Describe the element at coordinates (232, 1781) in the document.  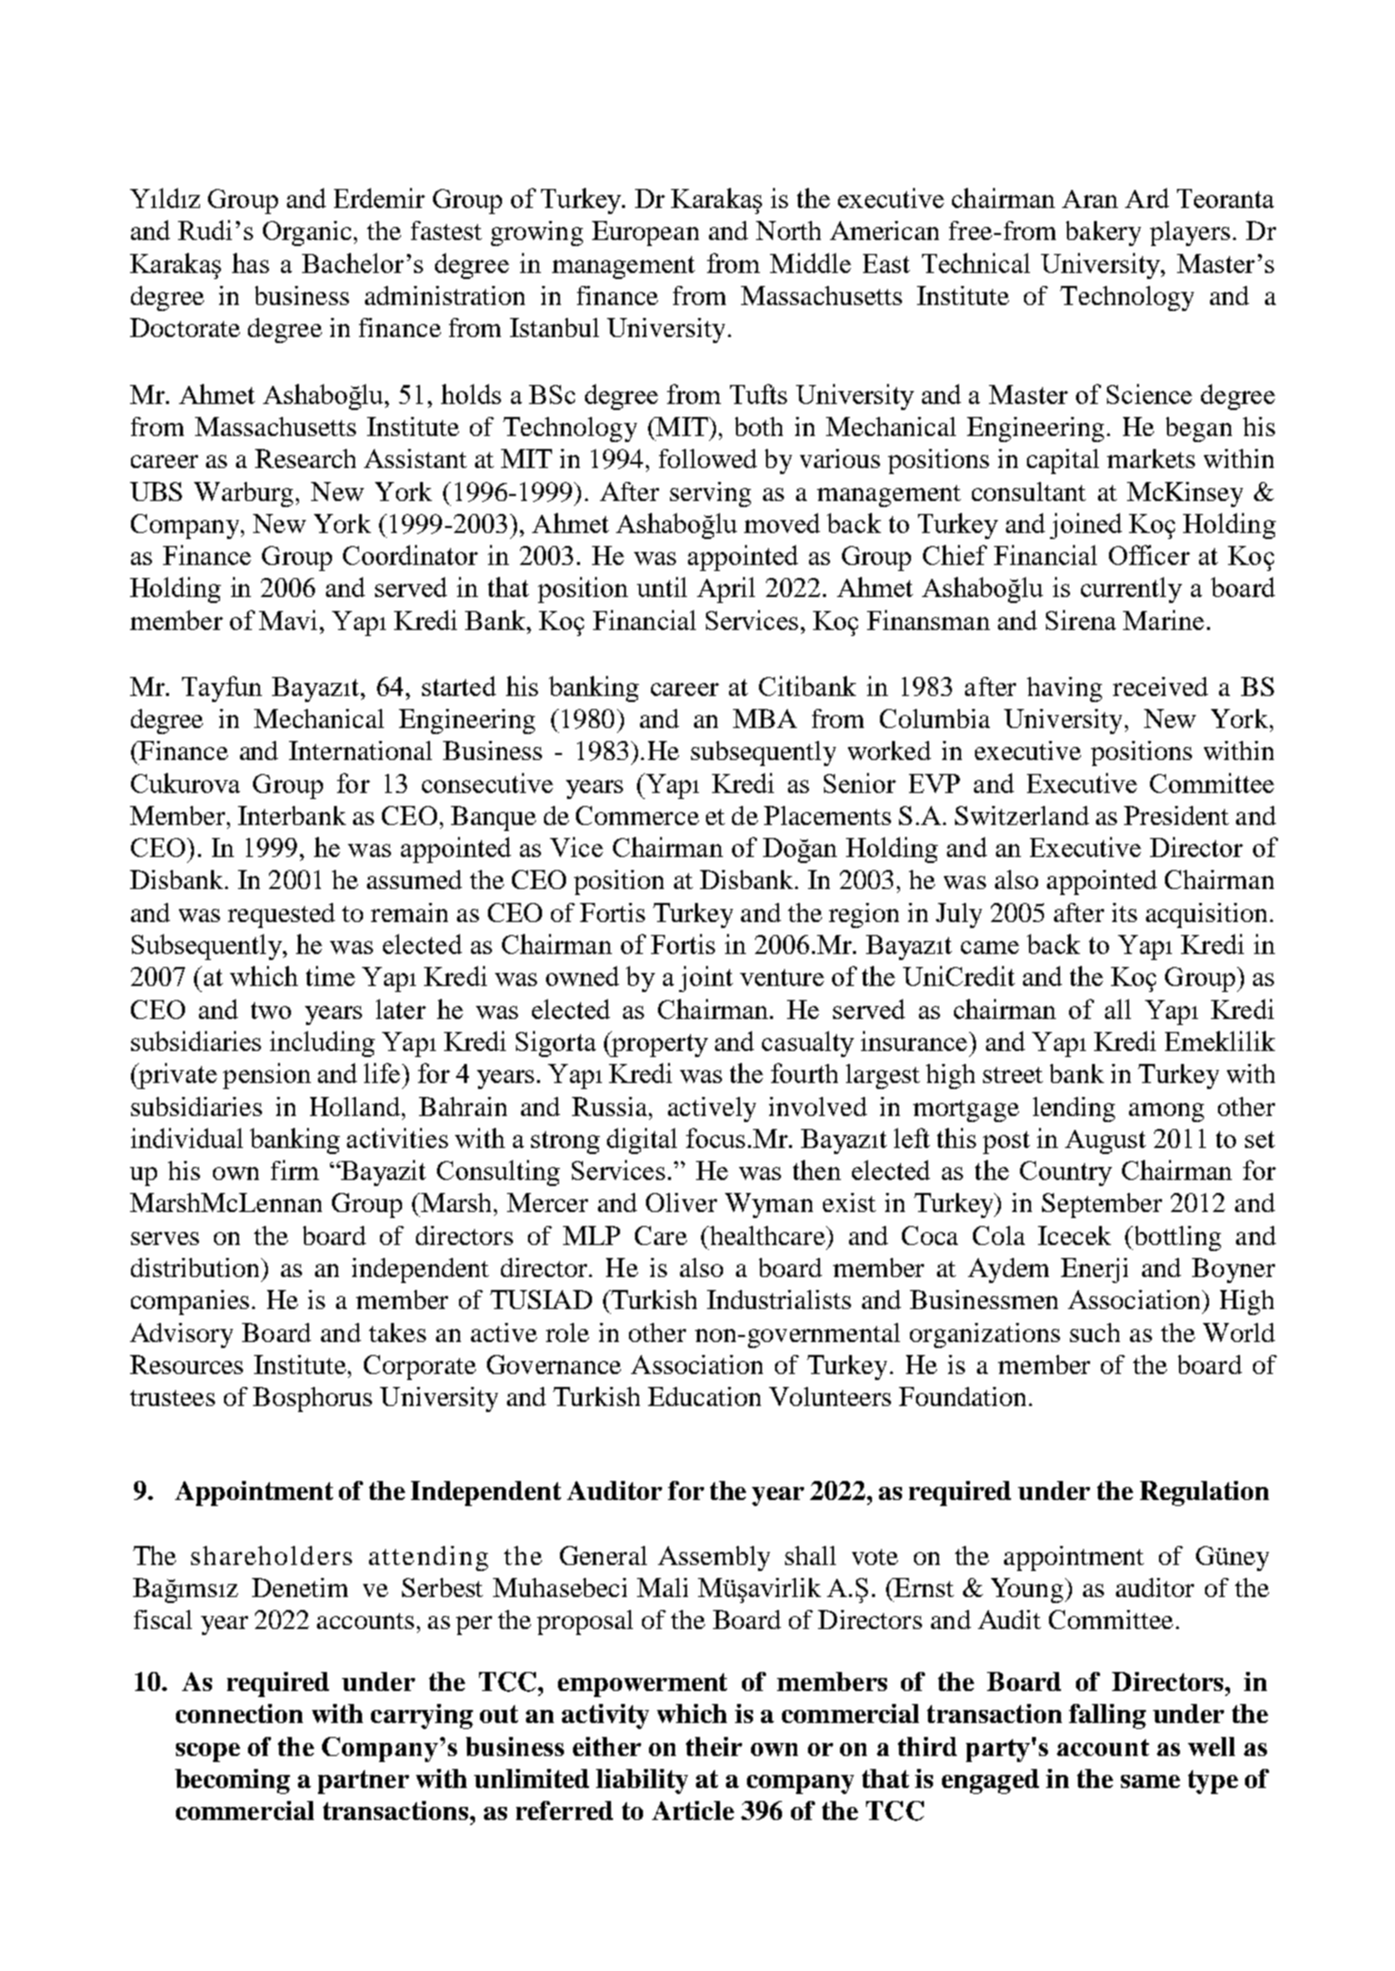
I see `becoming` at that location.
